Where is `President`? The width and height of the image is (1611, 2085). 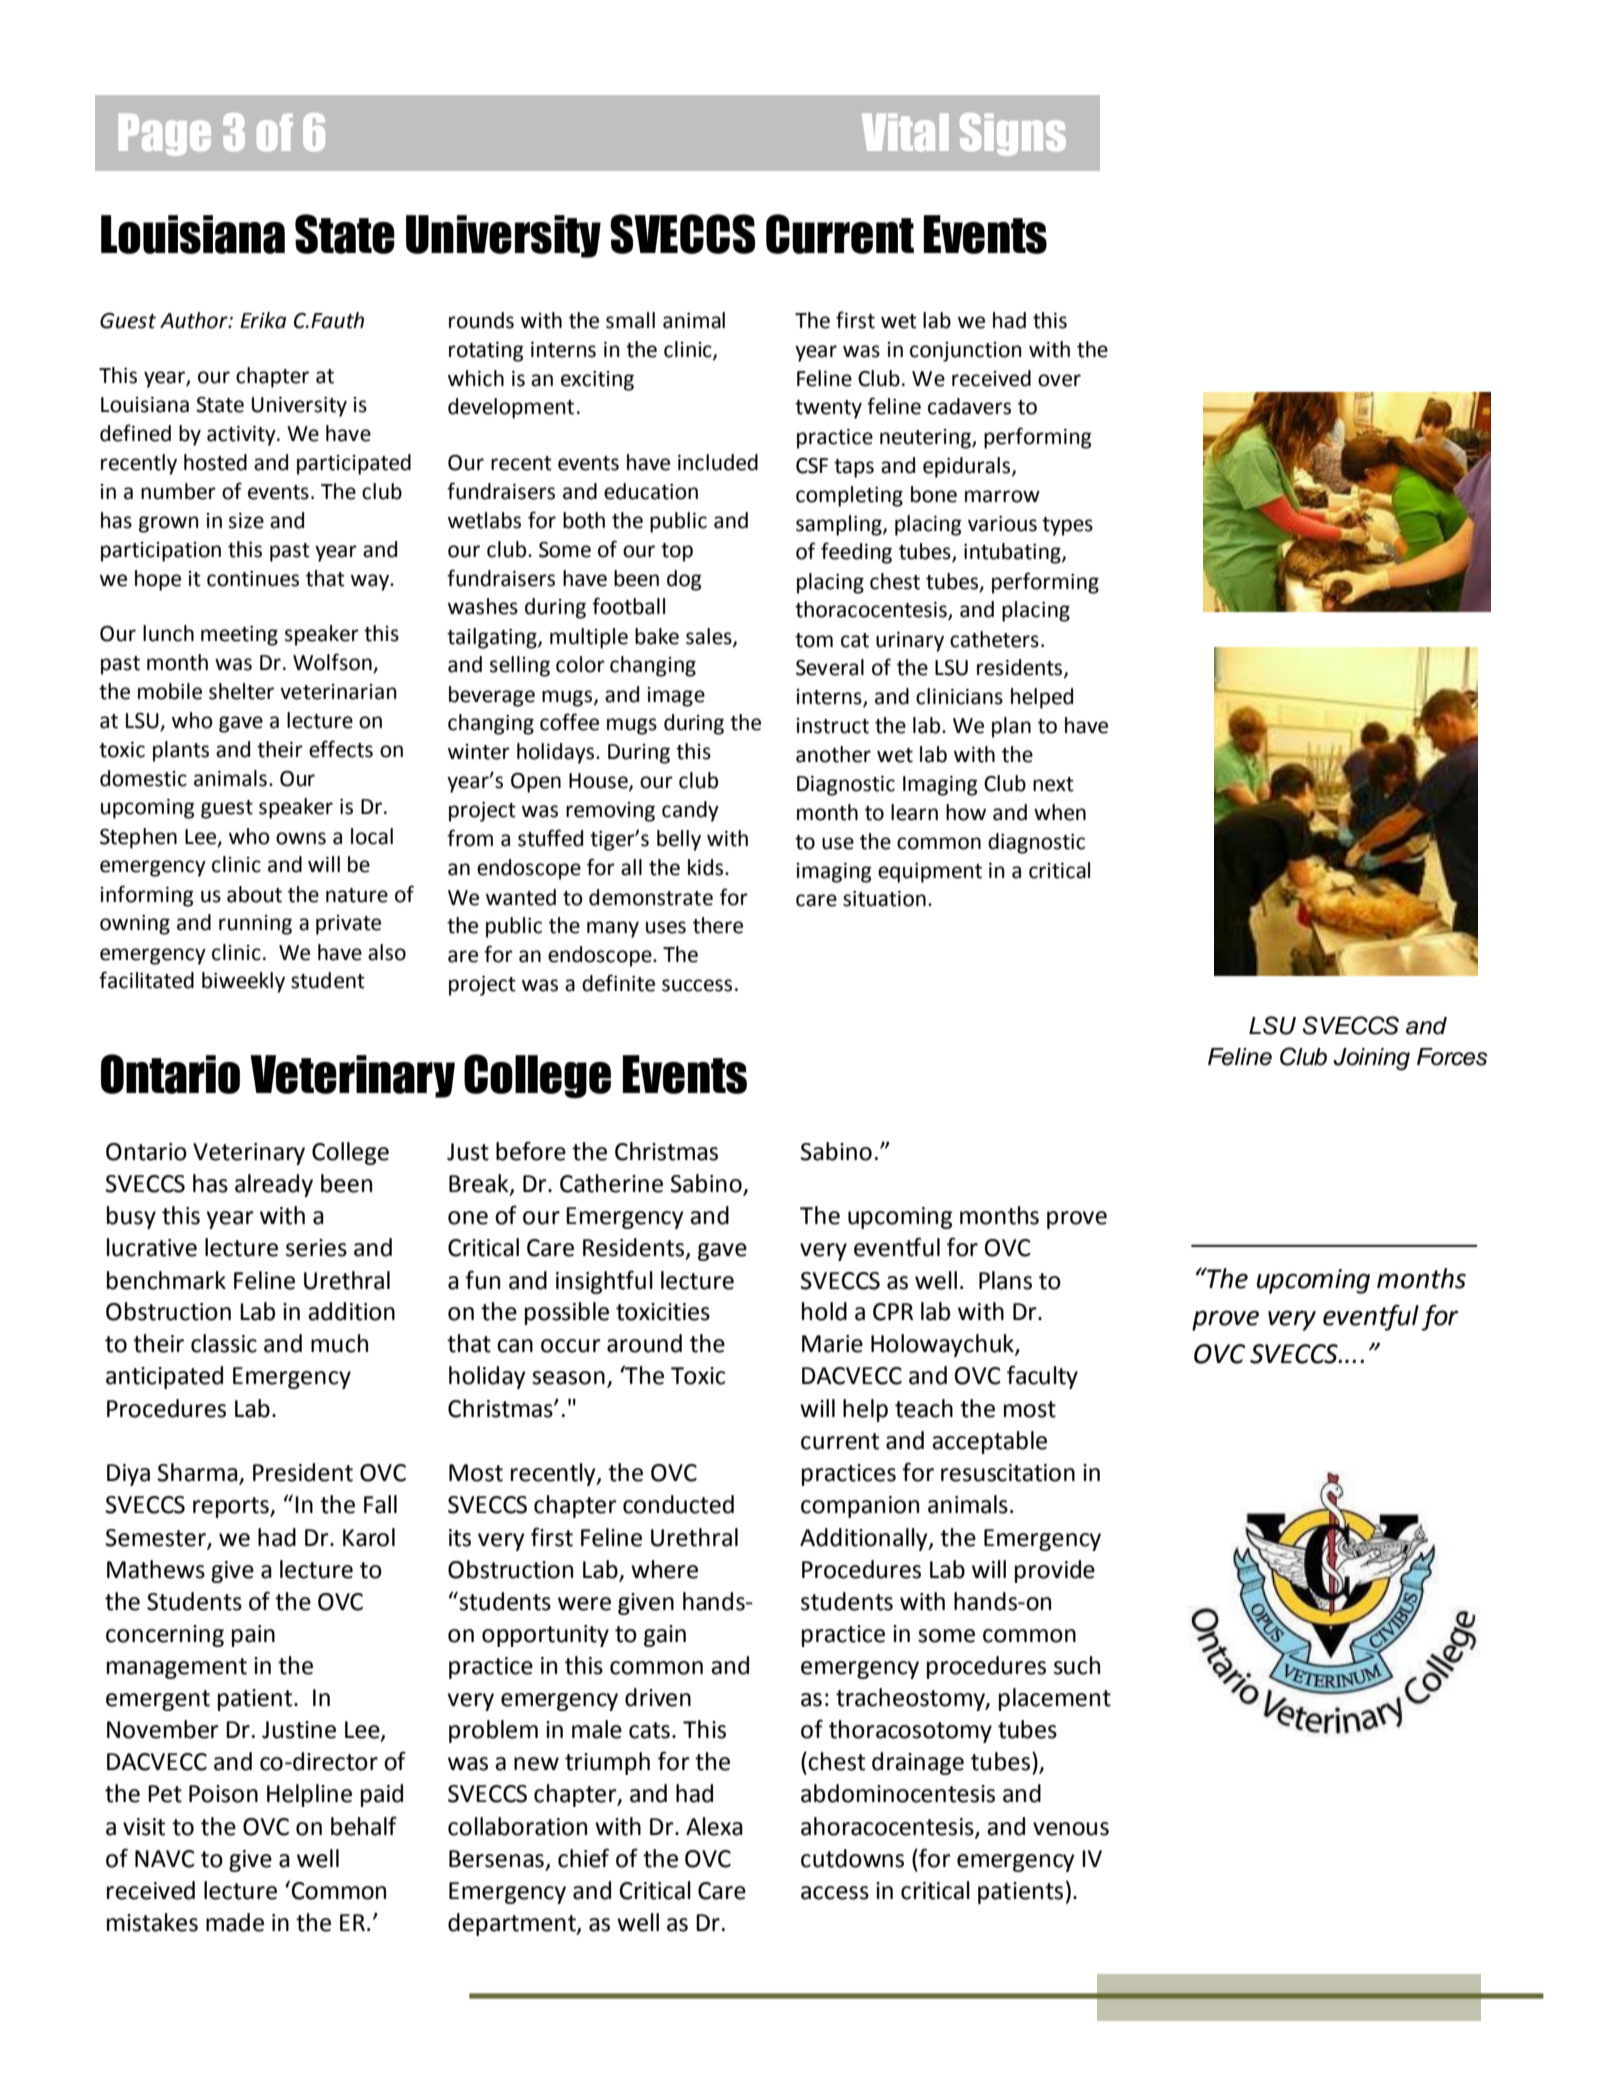 President is located at coordinates (303, 1472).
